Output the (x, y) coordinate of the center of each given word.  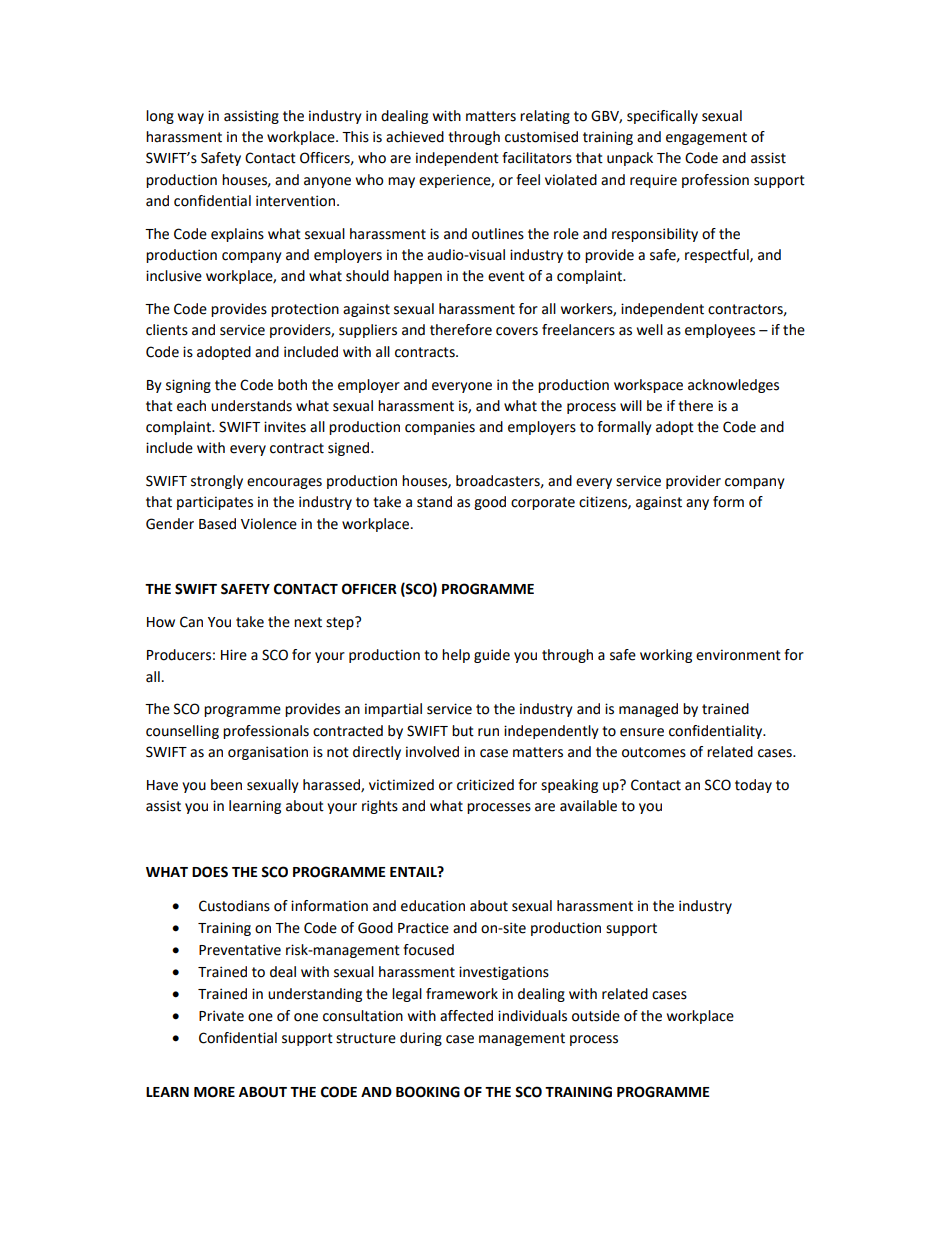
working (666, 656)
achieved (415, 137)
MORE (214, 1092)
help (456, 656)
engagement (706, 138)
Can (191, 622)
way (191, 118)
